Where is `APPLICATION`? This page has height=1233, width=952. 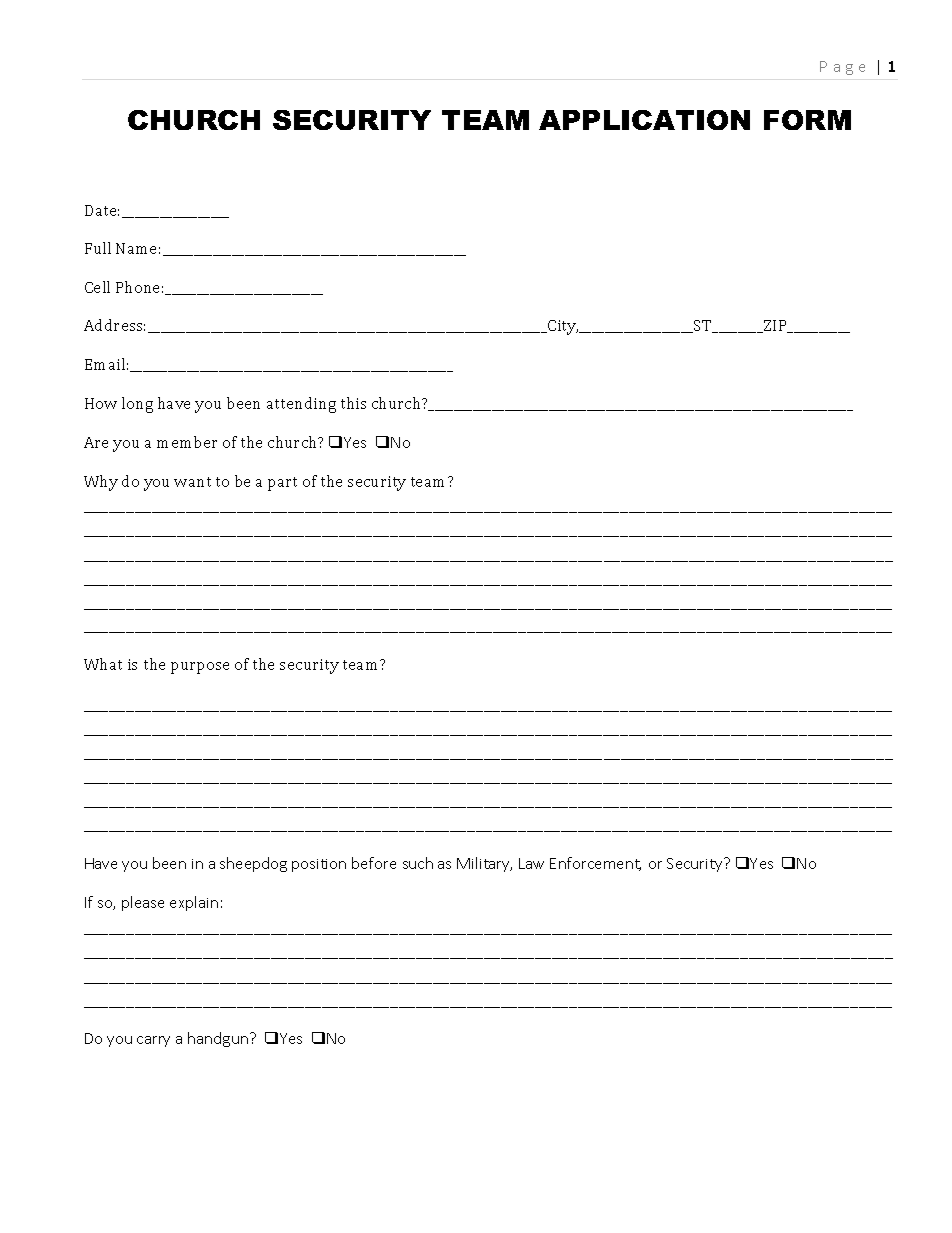 APPLICATION is located at coordinates (644, 120).
